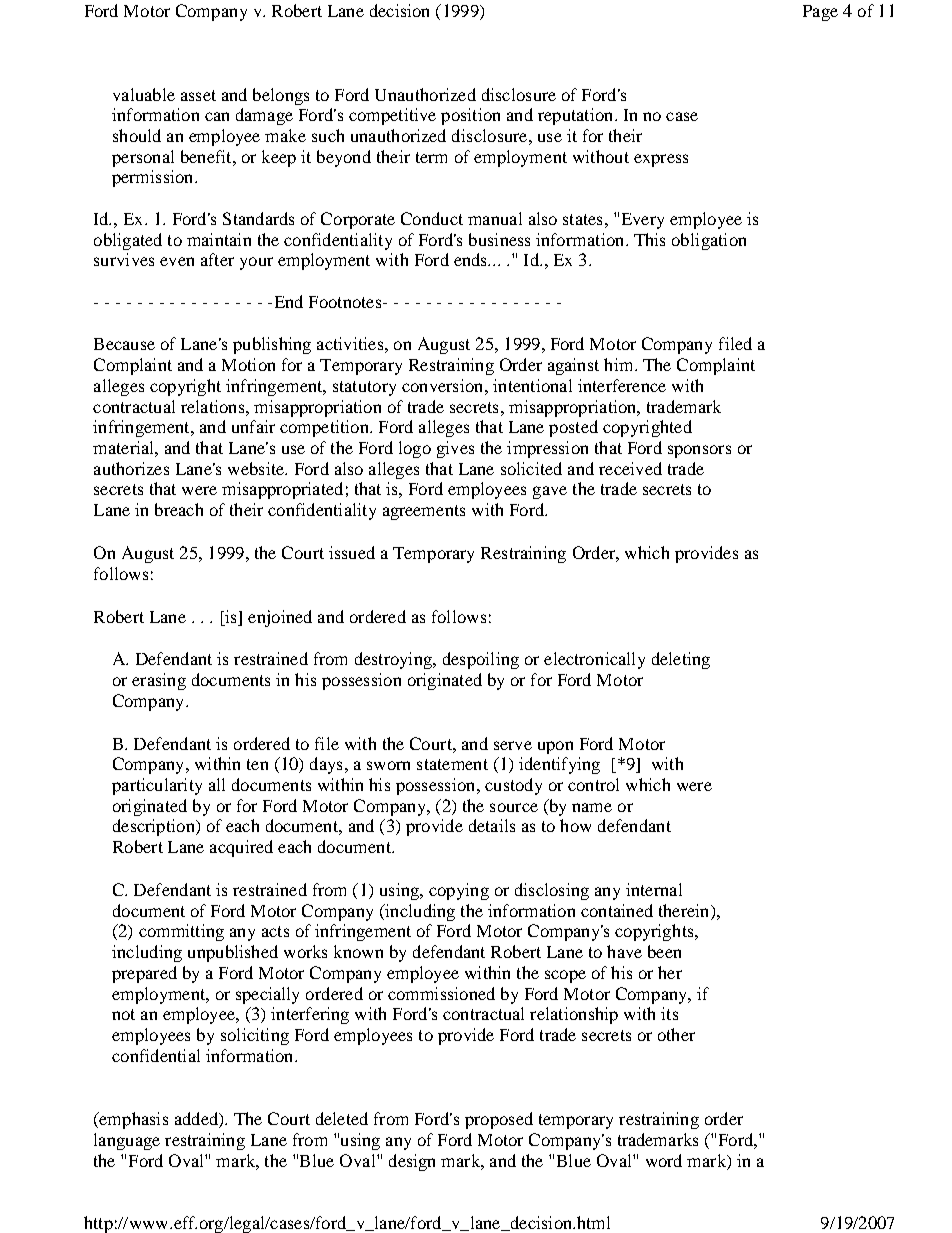 This screenshot has height=1233, width=952. Describe the element at coordinates (820, 13) in the screenshot. I see `Page` at that location.
